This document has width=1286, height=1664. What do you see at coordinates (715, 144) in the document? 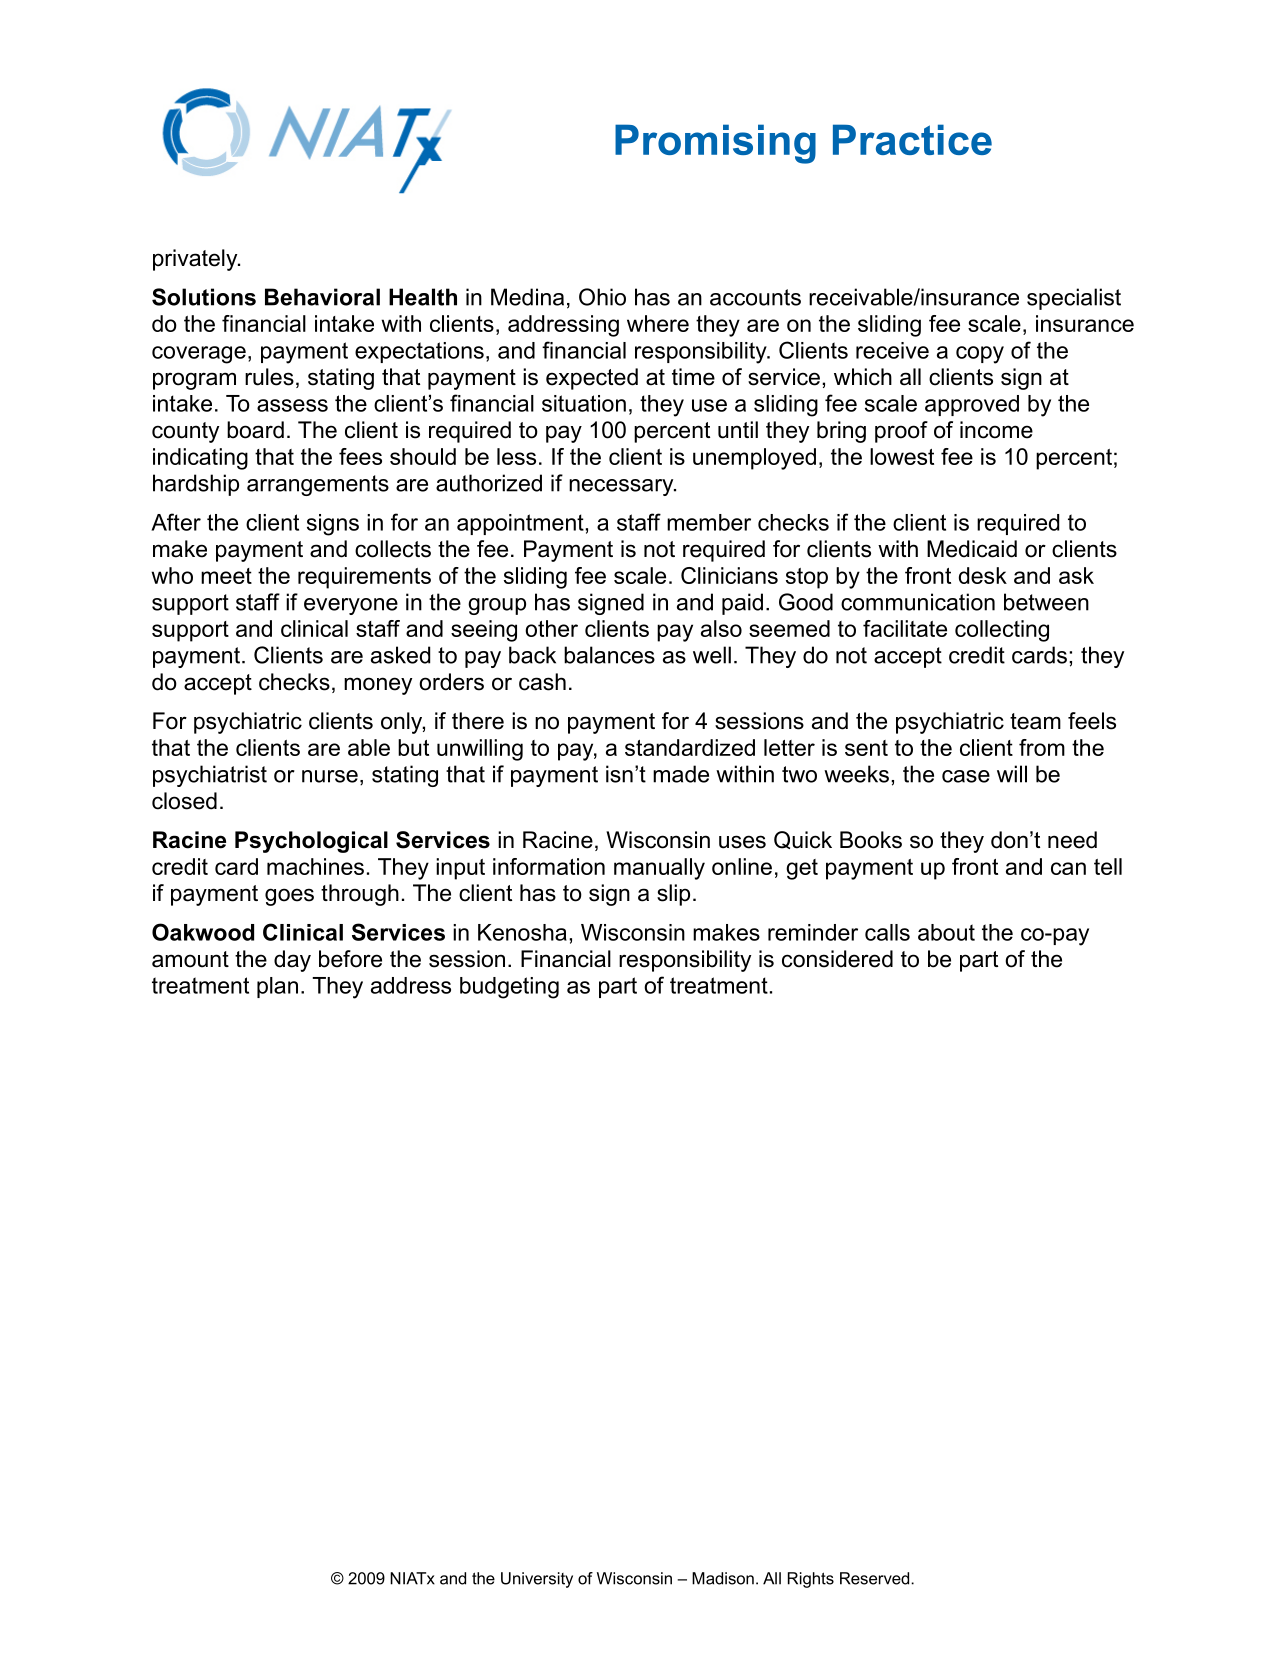
I see `Promising` at bounding box center [715, 144].
